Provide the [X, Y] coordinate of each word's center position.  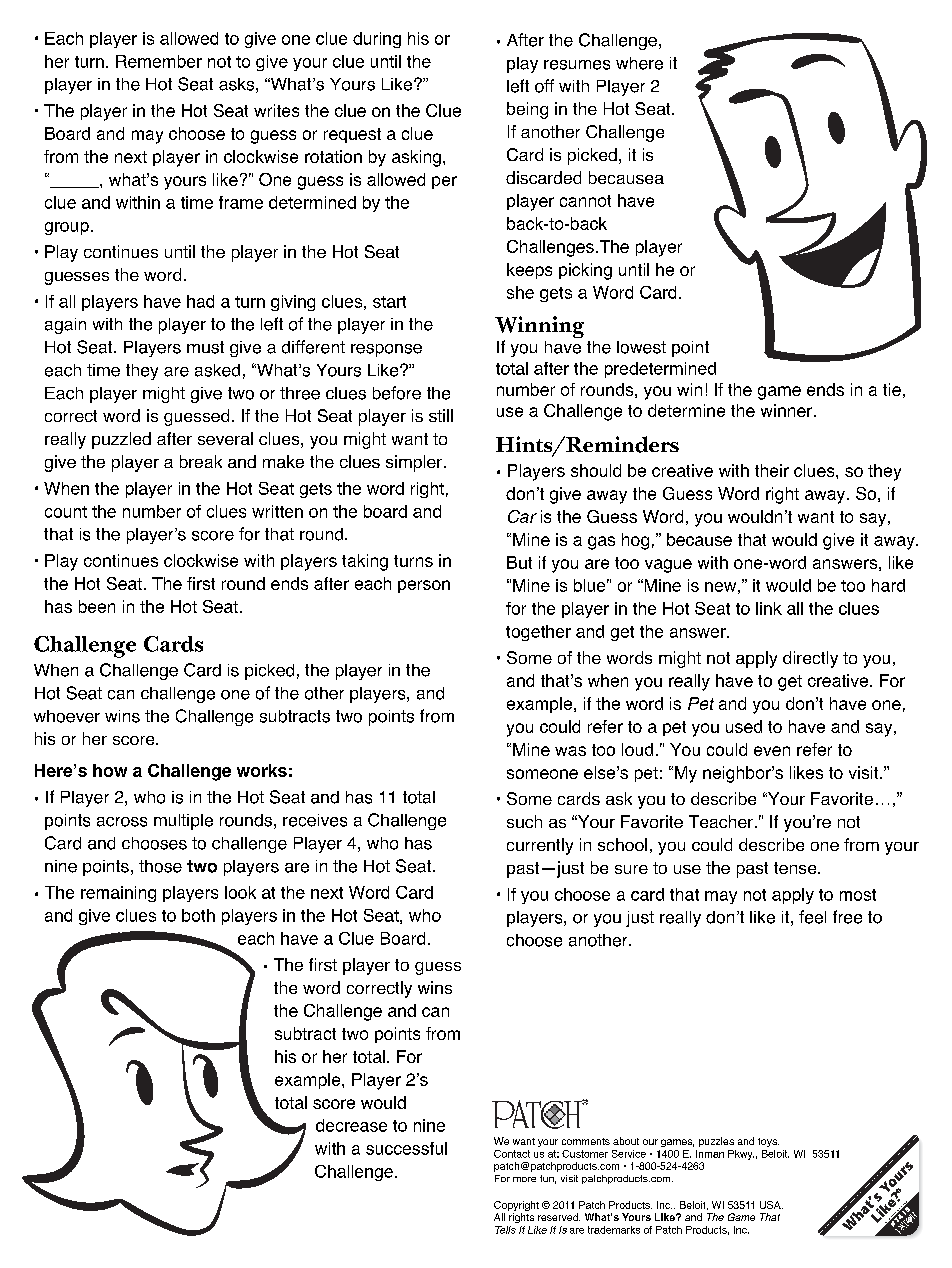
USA [771, 1205]
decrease [351, 1125]
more [524, 1179]
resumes [577, 65]
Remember [159, 61]
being [527, 110]
